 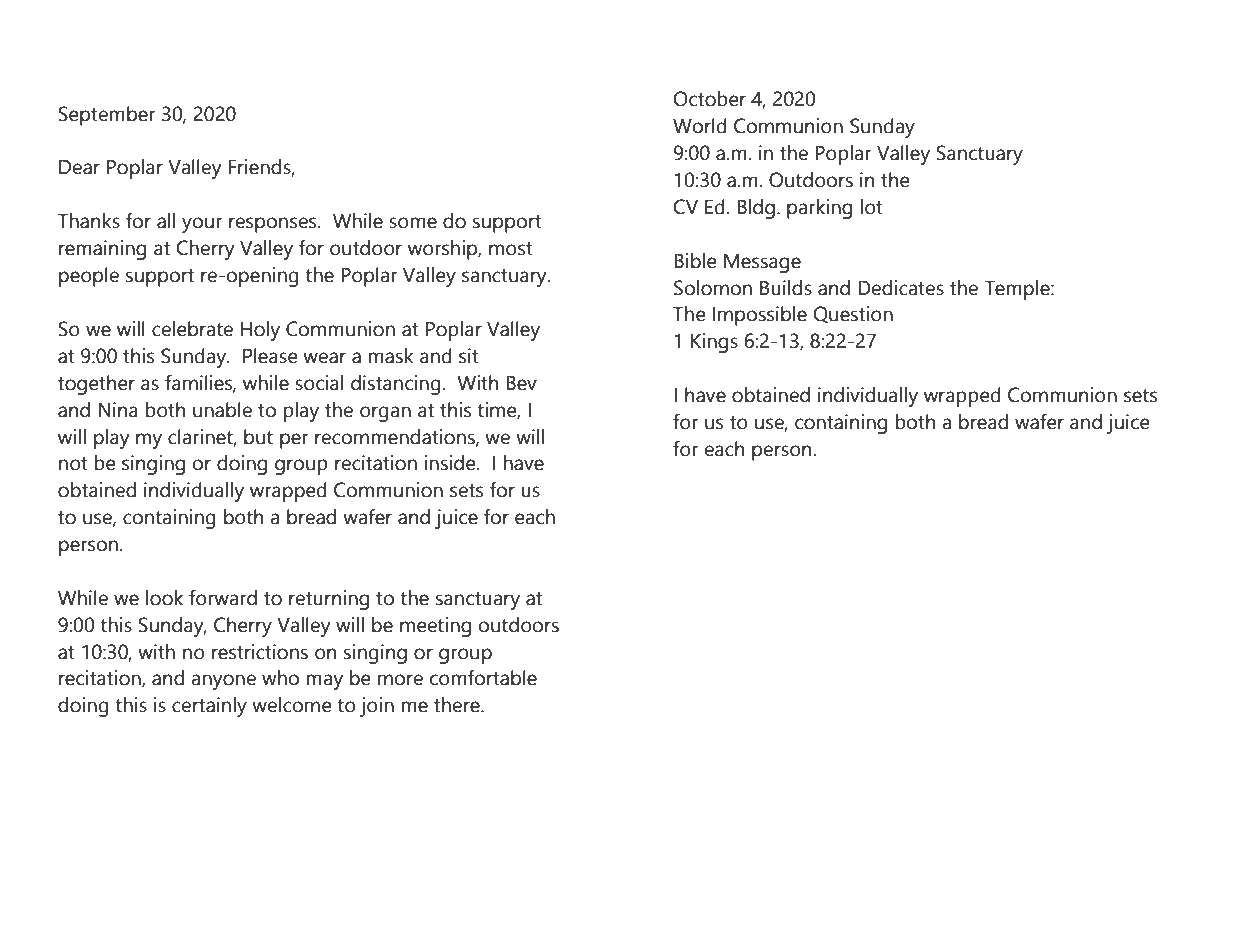 I want to click on September, so click(x=107, y=116).
